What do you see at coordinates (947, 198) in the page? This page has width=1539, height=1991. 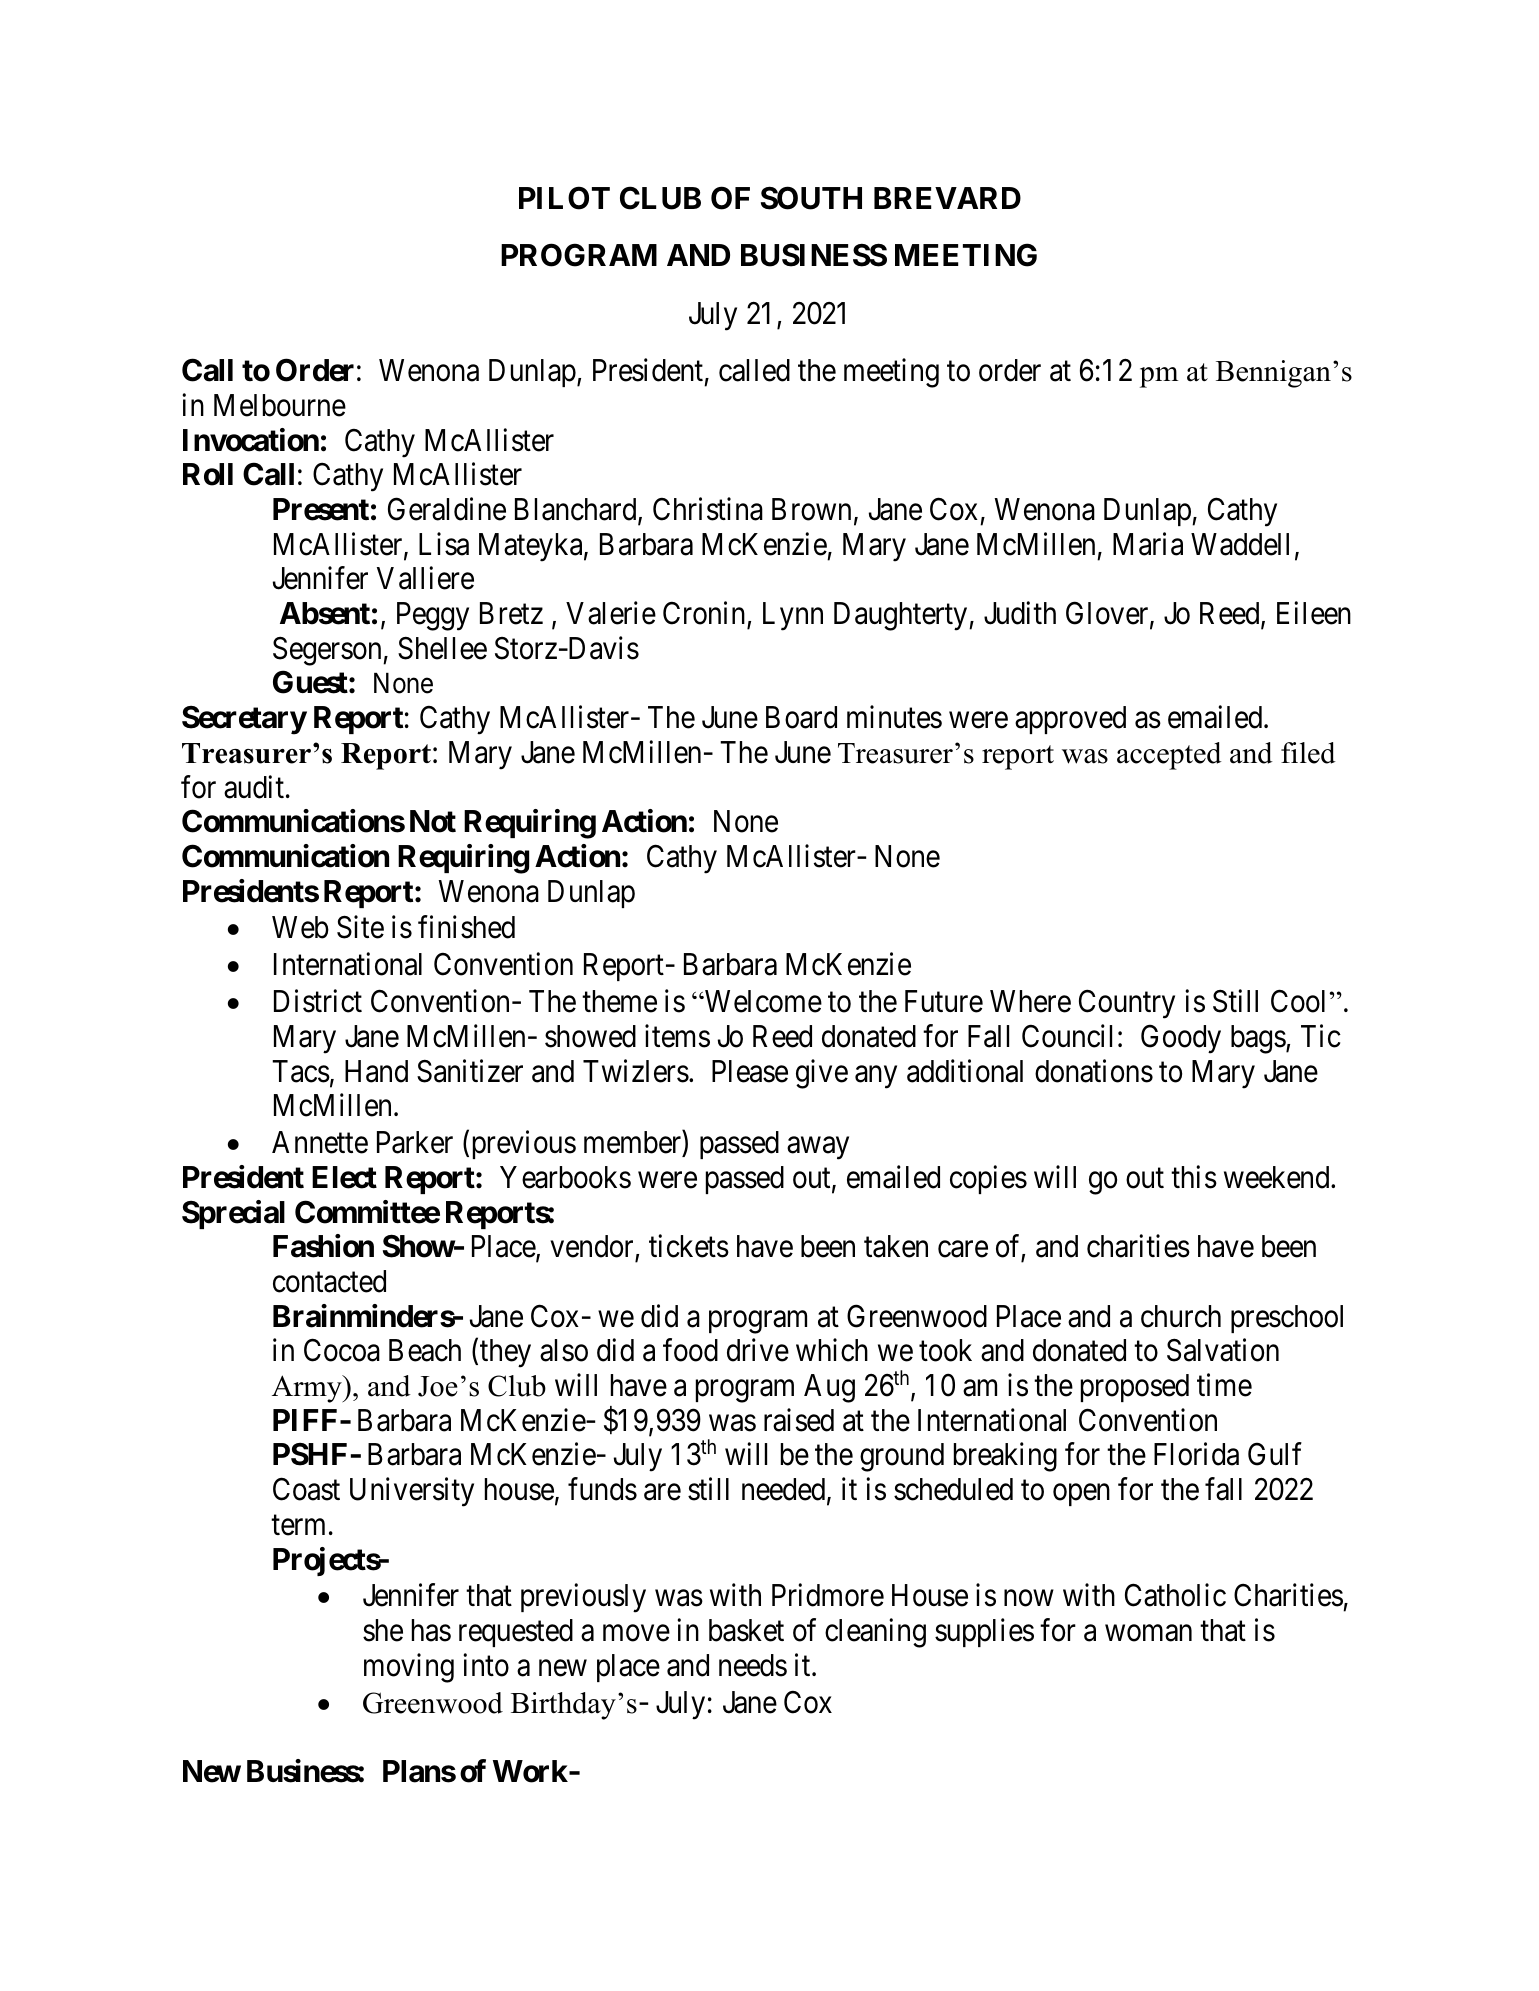 I see `BREVARD` at bounding box center [947, 198].
